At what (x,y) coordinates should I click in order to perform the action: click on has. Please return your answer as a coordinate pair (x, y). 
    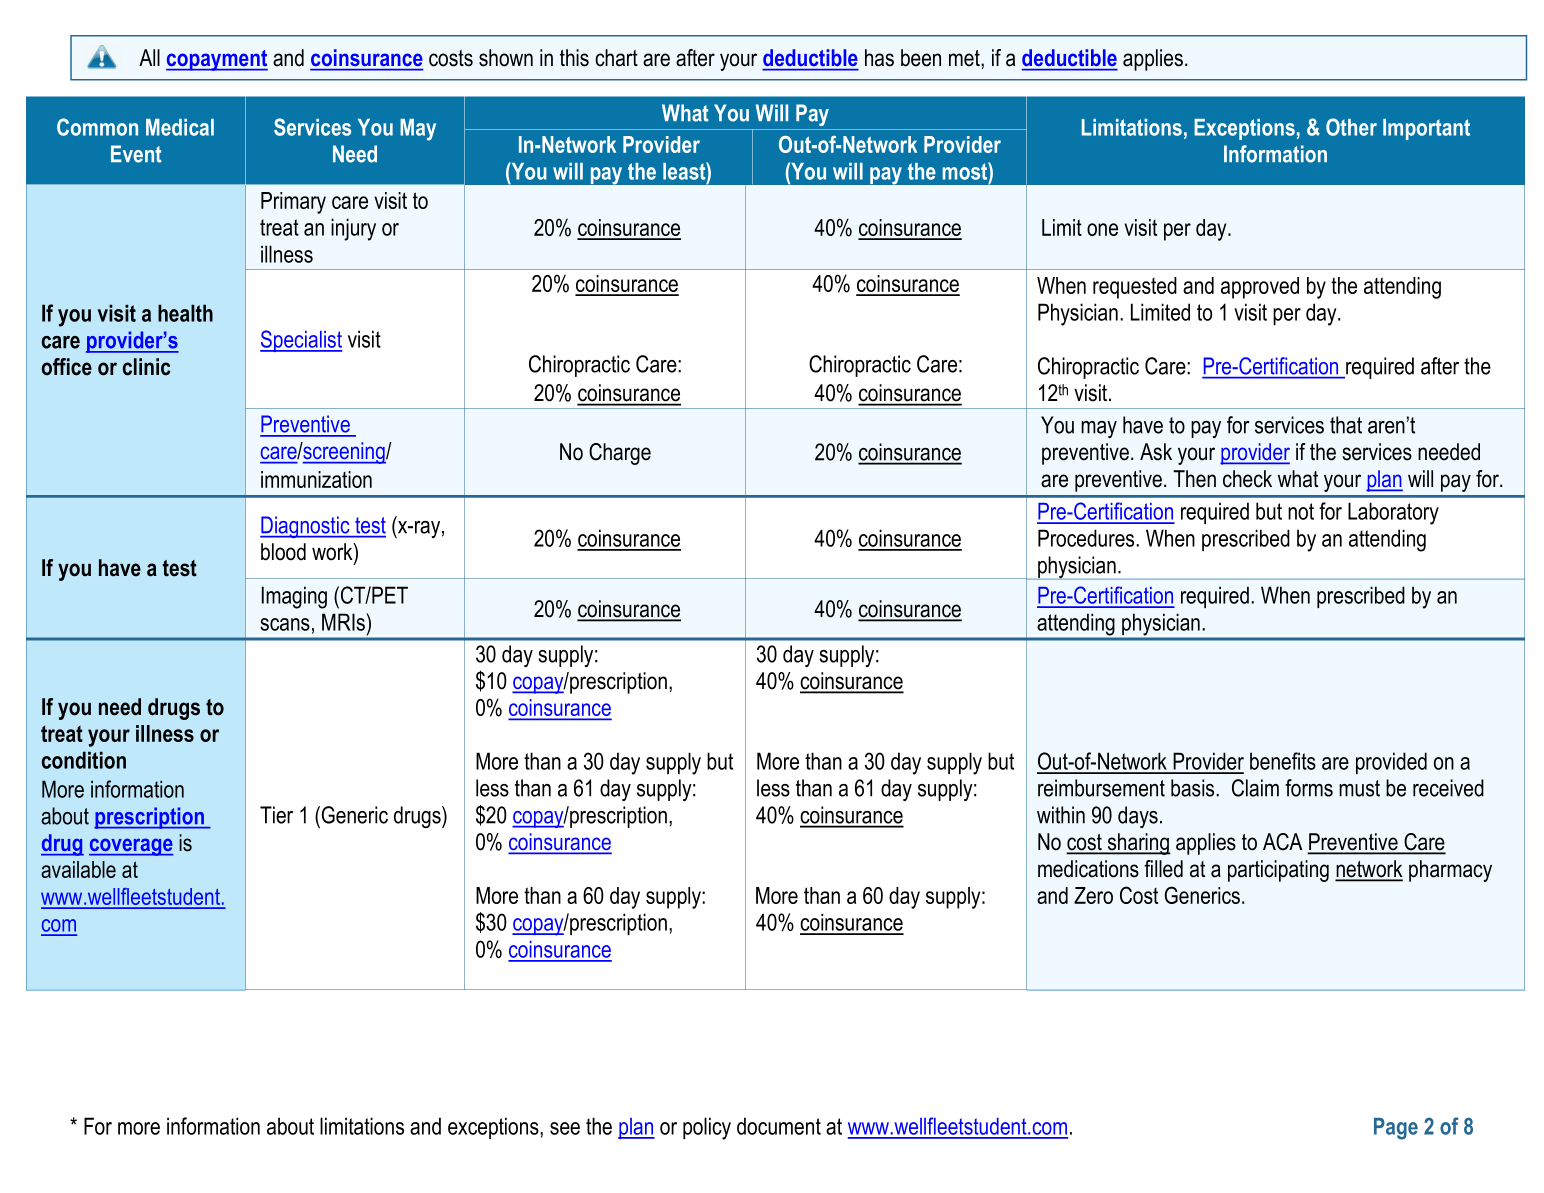
    Looking at the image, I should click on (879, 58).
